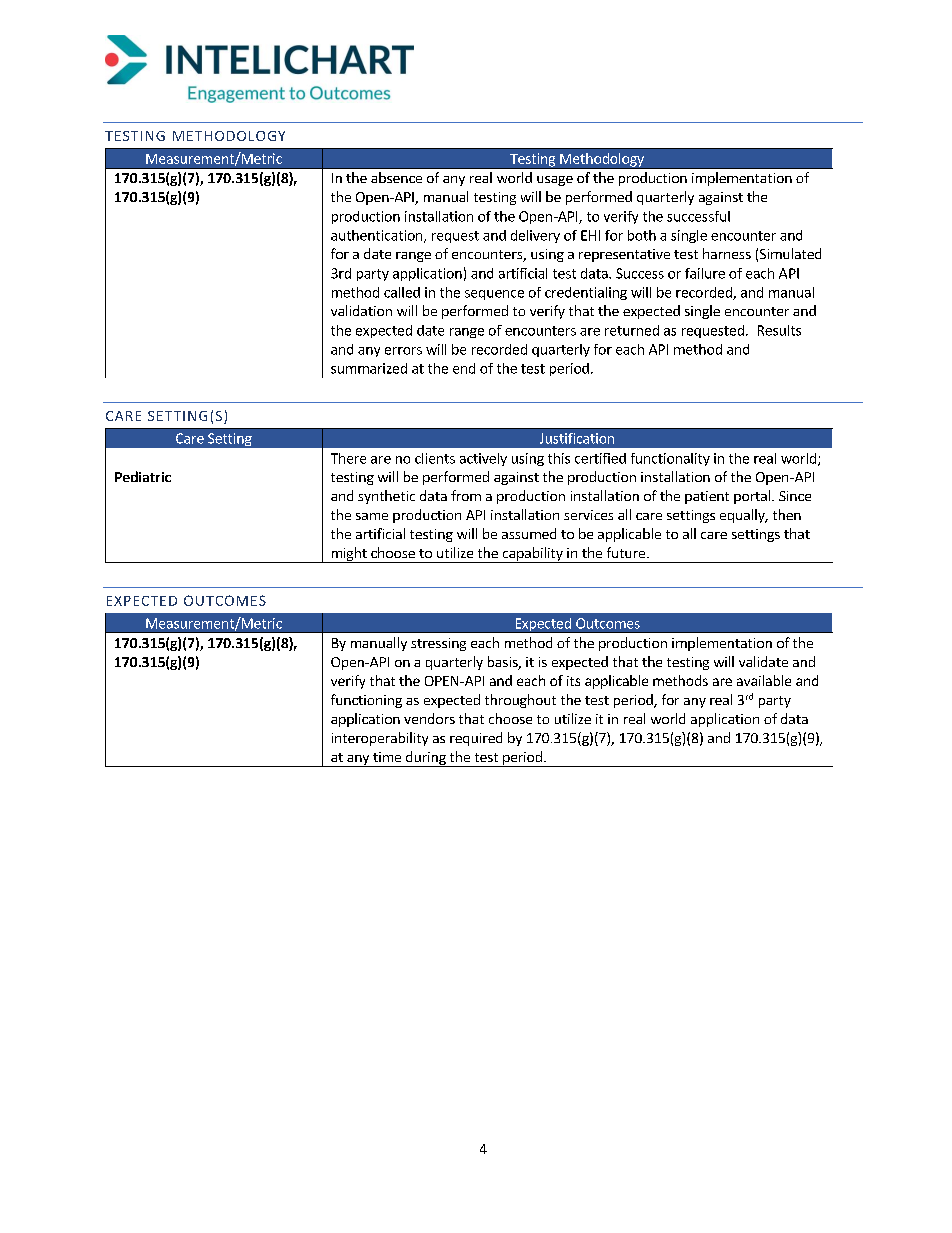 Image resolution: width=952 pixels, height=1233 pixels. What do you see at coordinates (361, 310) in the screenshot?
I see `validation` at bounding box center [361, 310].
